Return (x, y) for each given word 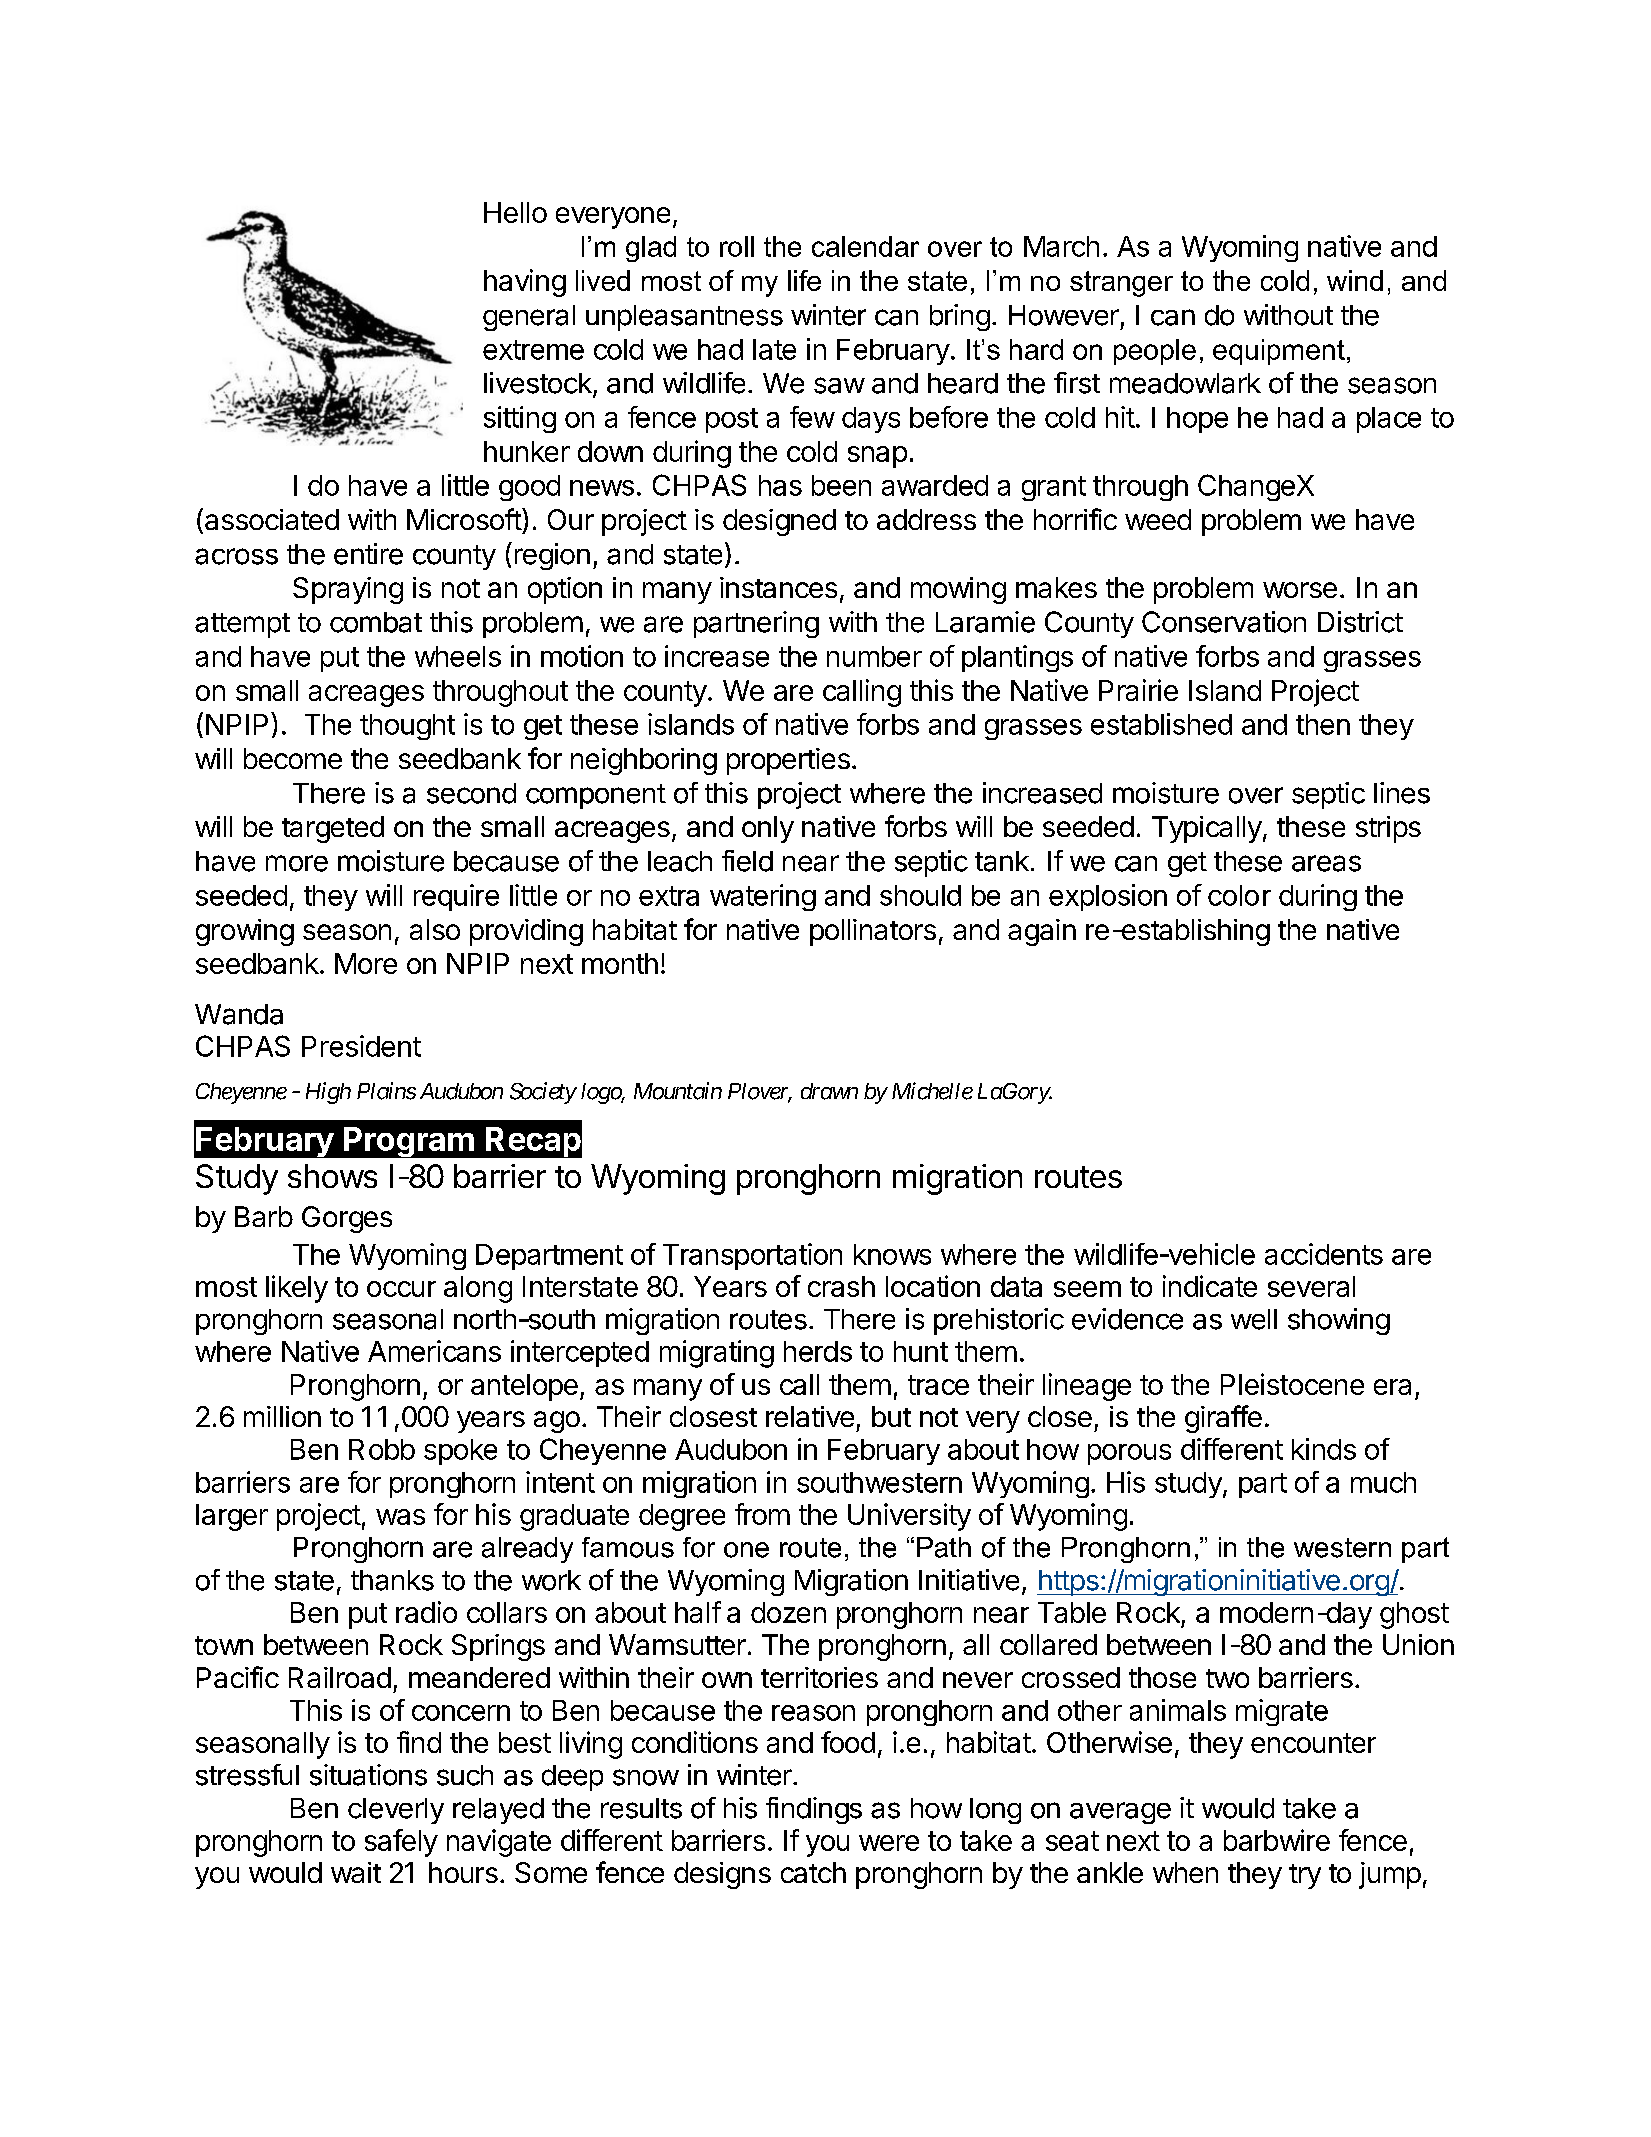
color (1239, 895)
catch (813, 1872)
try (1305, 1876)
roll (737, 246)
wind (1355, 280)
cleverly (396, 1811)
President (361, 1046)
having (525, 283)
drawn (829, 1091)
